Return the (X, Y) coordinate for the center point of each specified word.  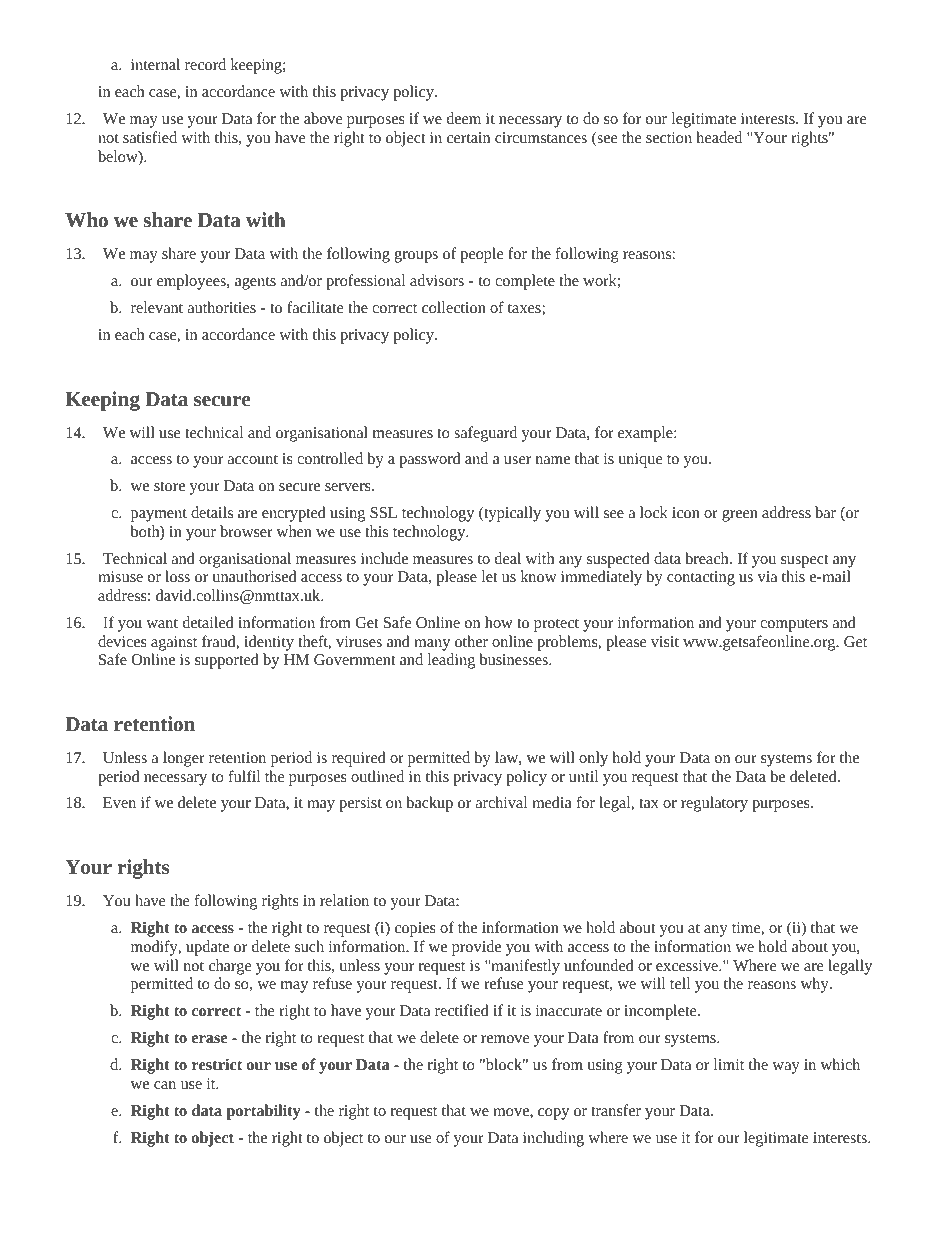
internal (155, 64)
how (499, 622)
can (165, 1085)
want (162, 623)
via (767, 576)
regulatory (714, 804)
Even (119, 802)
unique (640, 460)
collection (454, 307)
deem (464, 118)
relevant (157, 307)
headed (719, 137)
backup (429, 804)
